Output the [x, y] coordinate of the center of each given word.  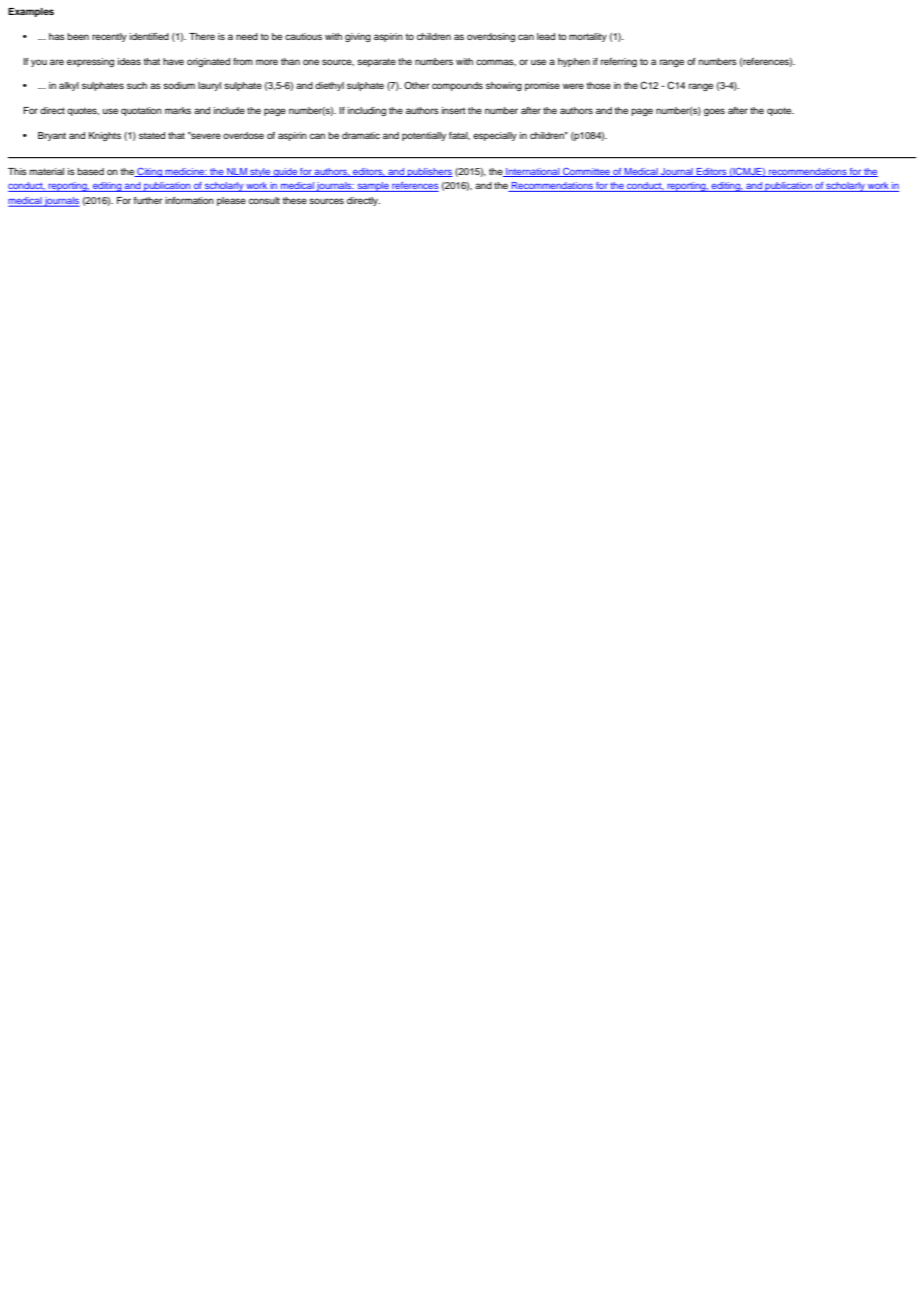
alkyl [69, 86]
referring [619, 62]
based [90, 171]
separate [376, 62]
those [598, 85]
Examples [31, 12]
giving [358, 37]
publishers [429, 172]
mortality [588, 37]
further [148, 200]
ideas [129, 61]
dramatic [361, 135]
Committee [586, 172]
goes [714, 112]
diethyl [329, 86]
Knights [105, 136]
